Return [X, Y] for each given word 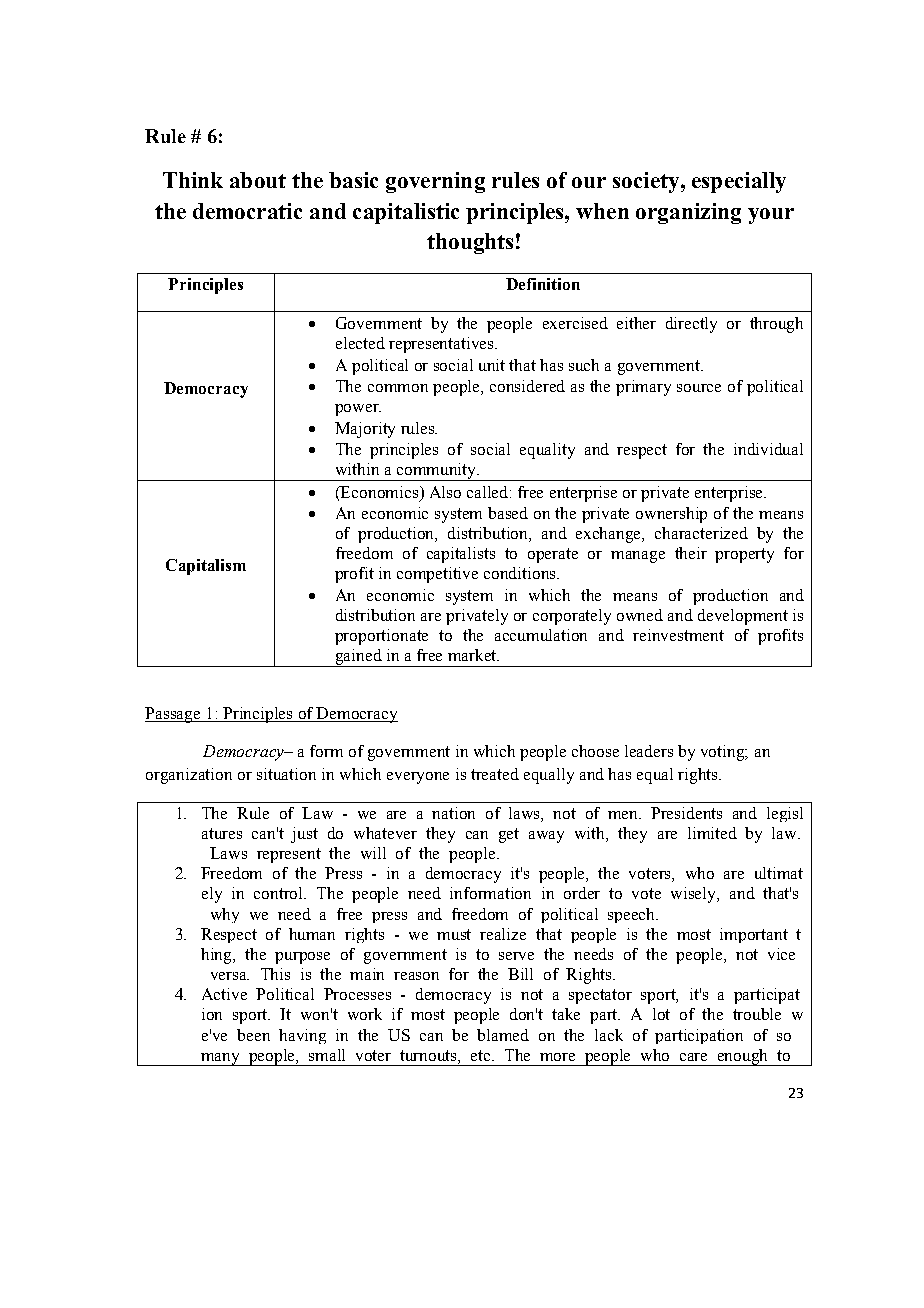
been [253, 1035]
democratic [247, 211]
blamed [503, 1035]
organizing [688, 213]
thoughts [470, 243]
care [693, 1057]
